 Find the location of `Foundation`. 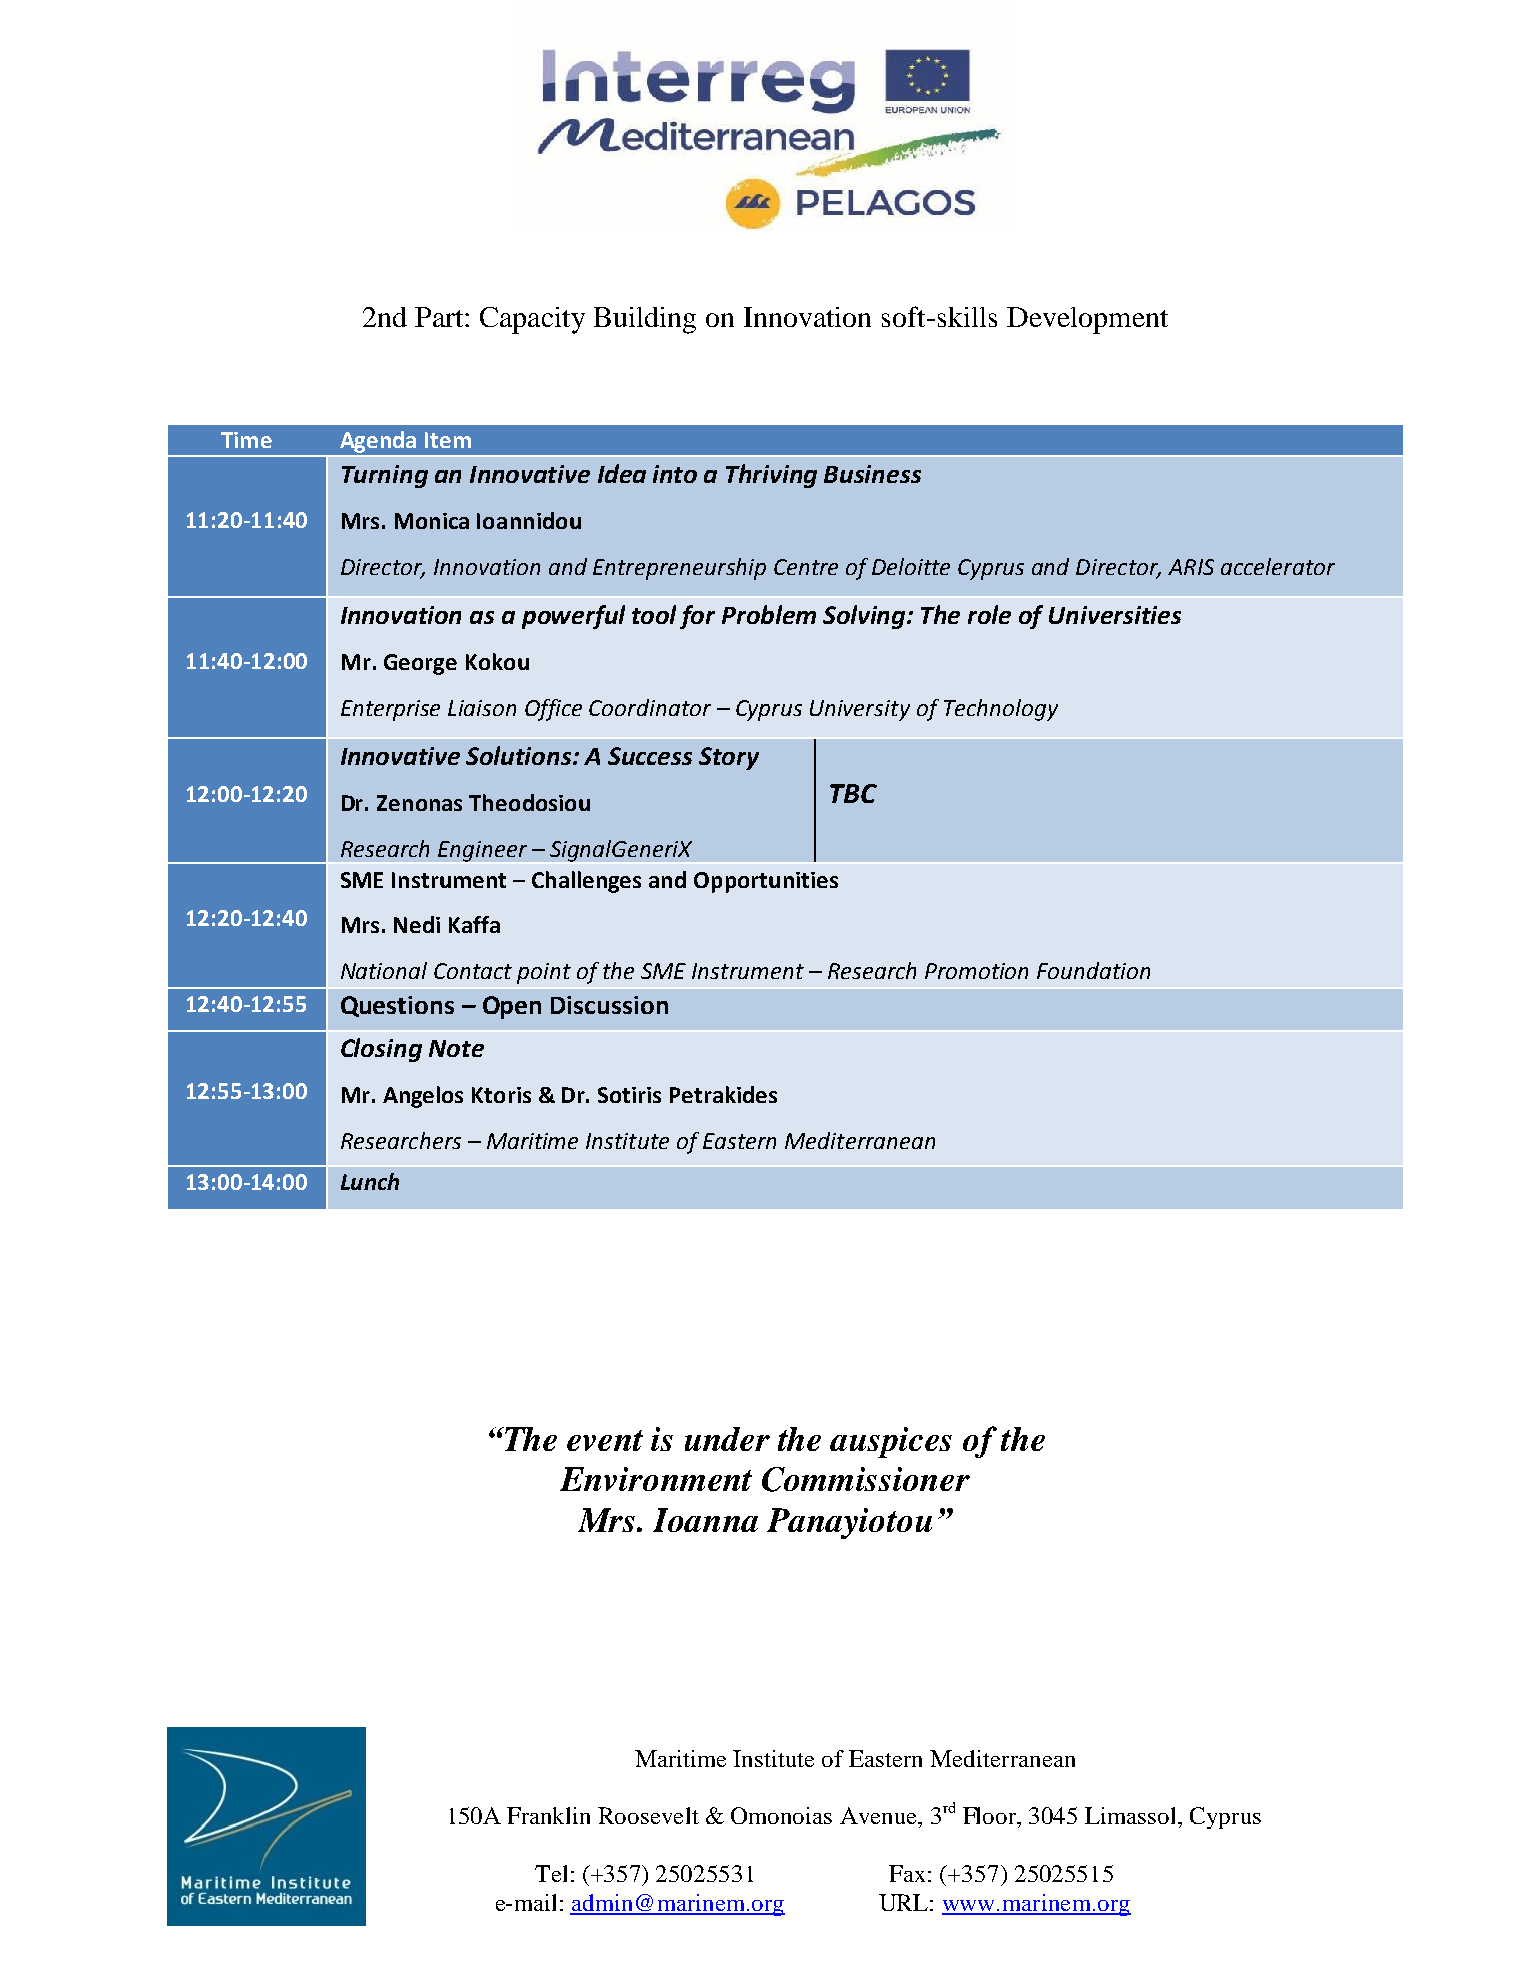

Foundation is located at coordinates (1093, 970).
